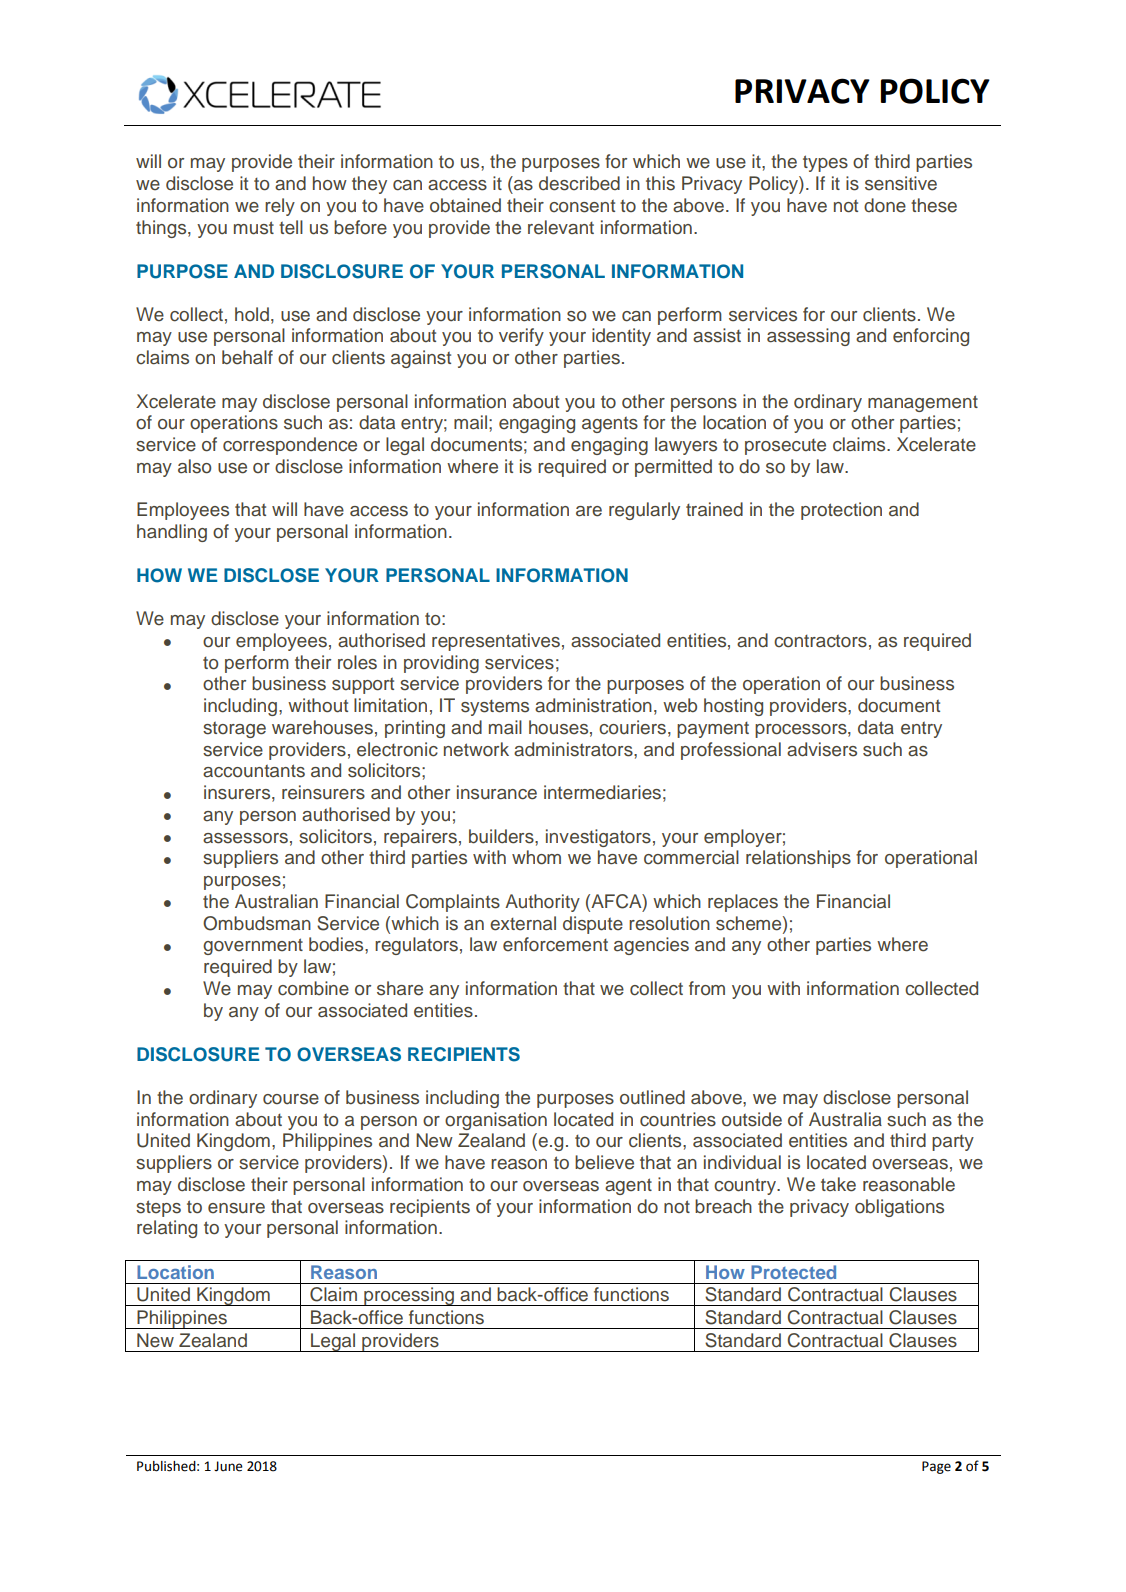  What do you see at coordinates (228, 1466) in the page?
I see `June` at bounding box center [228, 1466].
